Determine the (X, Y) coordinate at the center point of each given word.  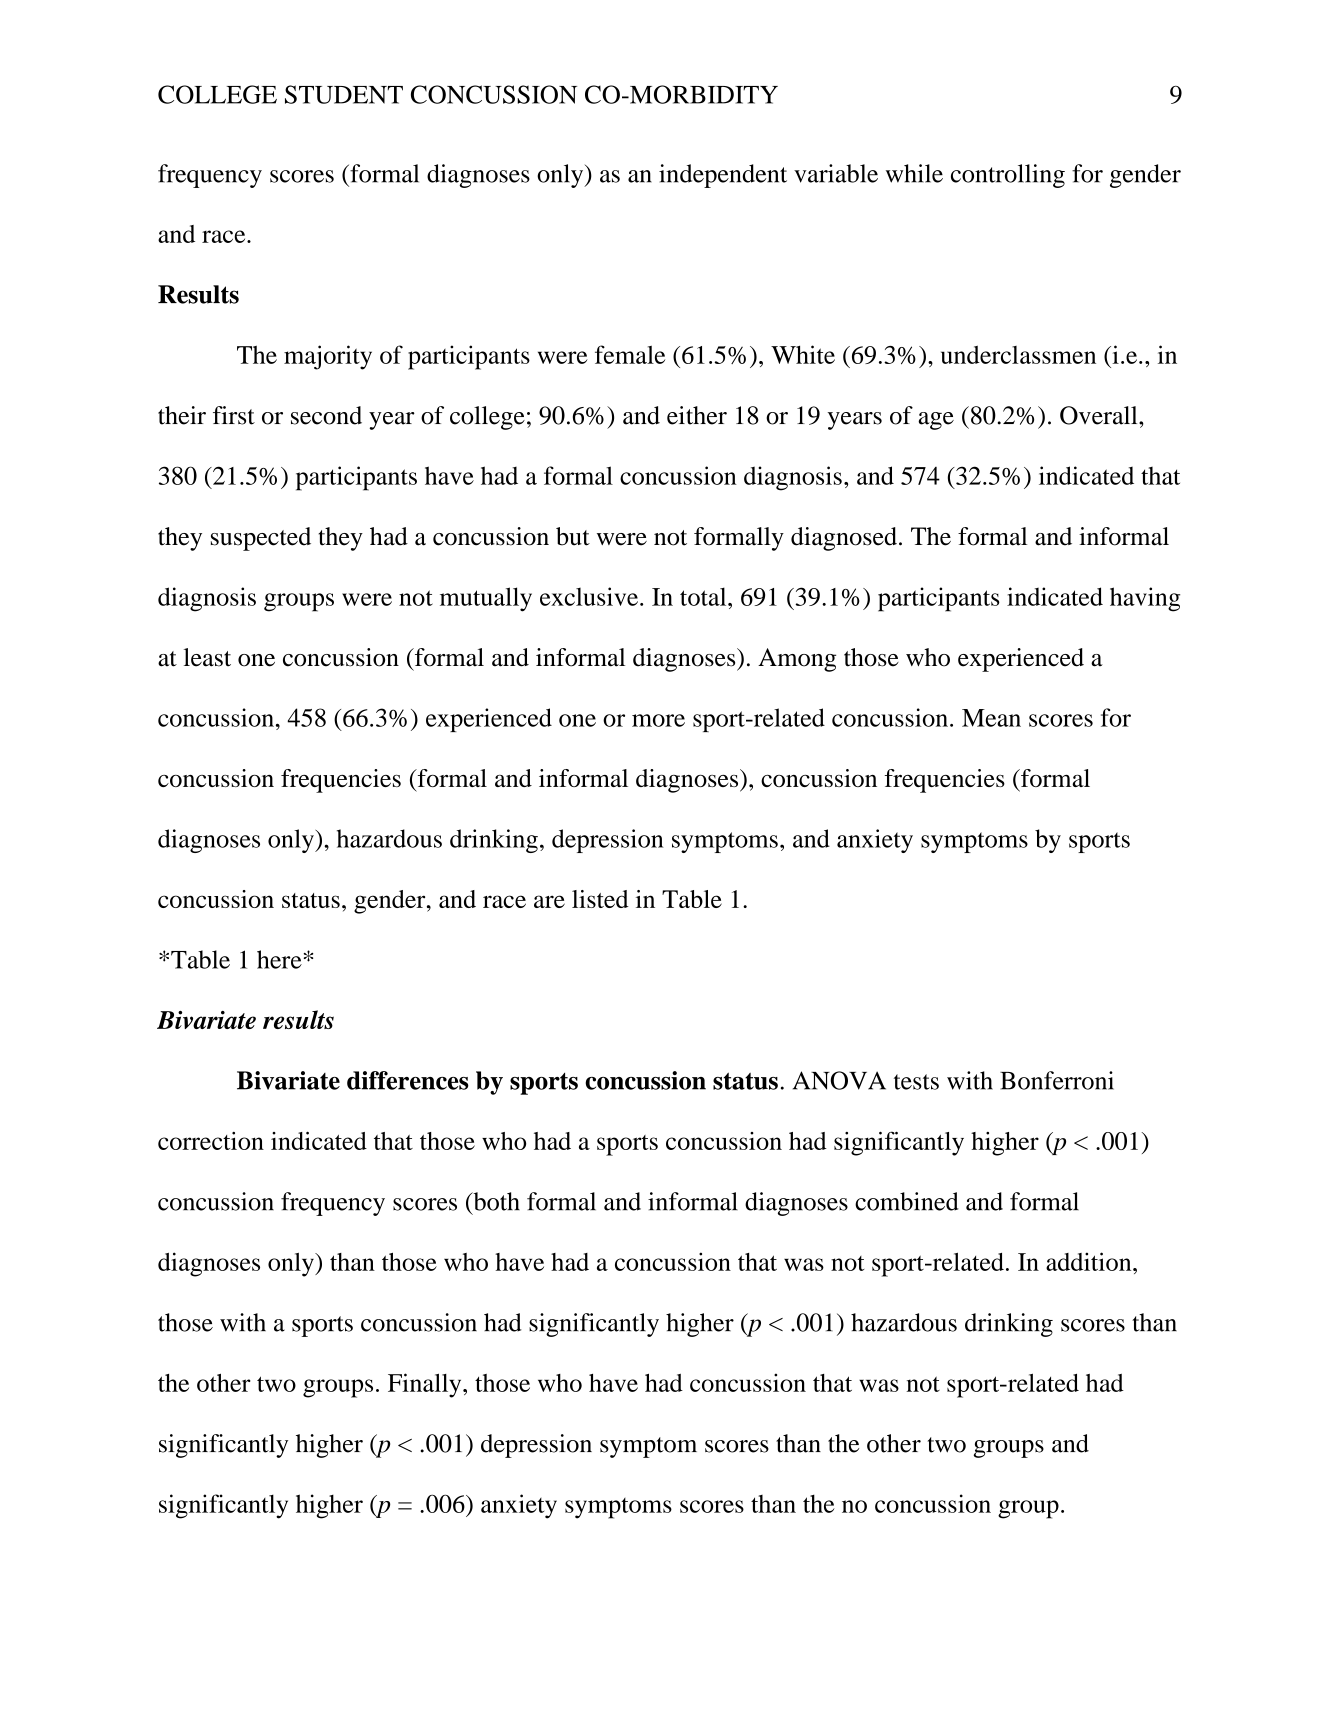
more (658, 720)
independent (723, 176)
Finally (426, 1385)
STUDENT (344, 94)
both (495, 1201)
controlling (1008, 176)
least (207, 657)
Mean (991, 718)
